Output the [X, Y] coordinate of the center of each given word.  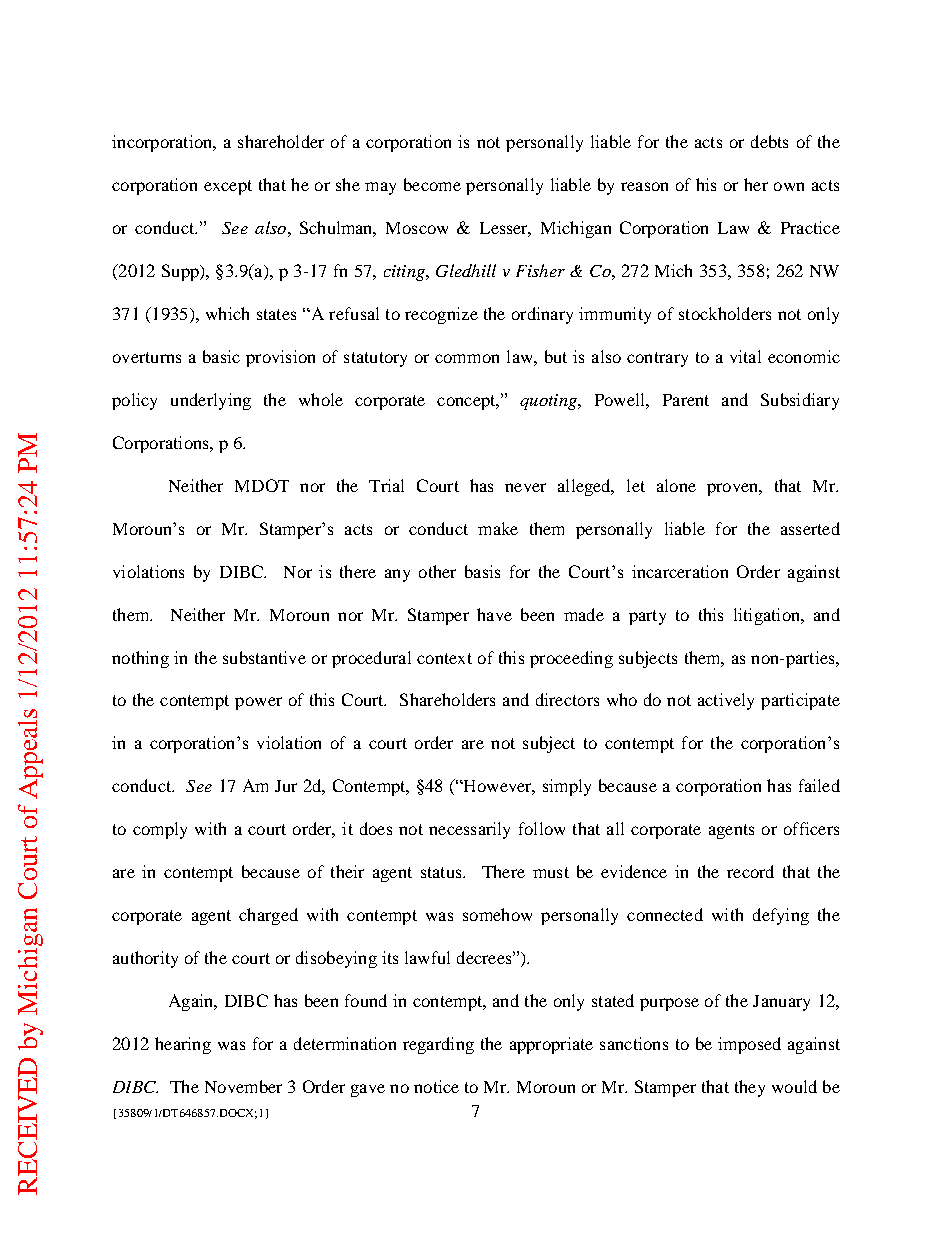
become [432, 184]
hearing [183, 1045]
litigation [768, 616]
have [494, 614]
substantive [264, 657]
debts [769, 141]
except [228, 187]
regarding [438, 1045]
